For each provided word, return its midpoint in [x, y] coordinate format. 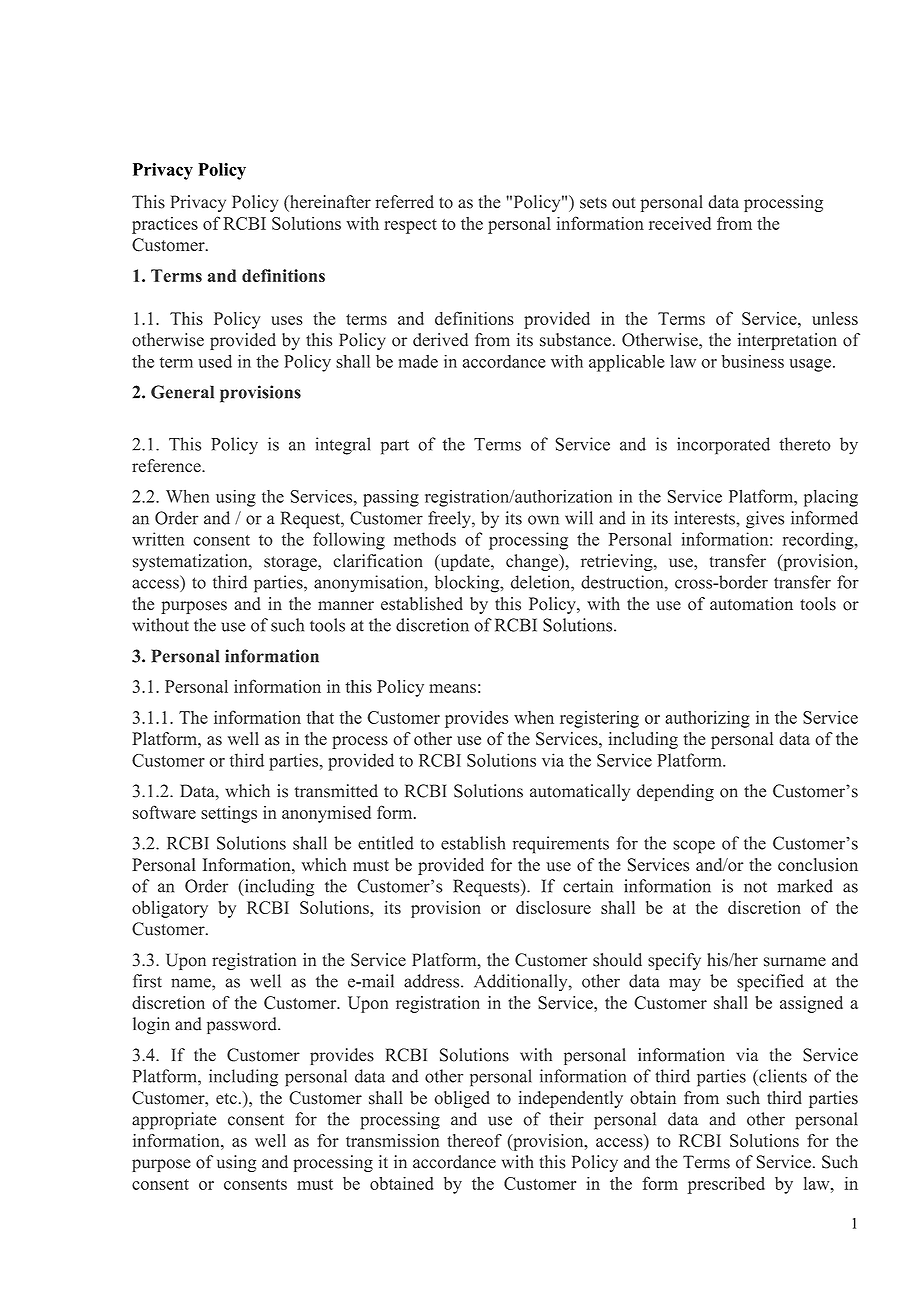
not [755, 887]
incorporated [723, 446]
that [320, 717]
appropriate [174, 1121]
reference [167, 466]
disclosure [553, 907]
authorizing [707, 719]
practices [165, 225]
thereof [474, 1140]
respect [410, 226]
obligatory [170, 909]
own [543, 520]
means [452, 688]
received [680, 223]
